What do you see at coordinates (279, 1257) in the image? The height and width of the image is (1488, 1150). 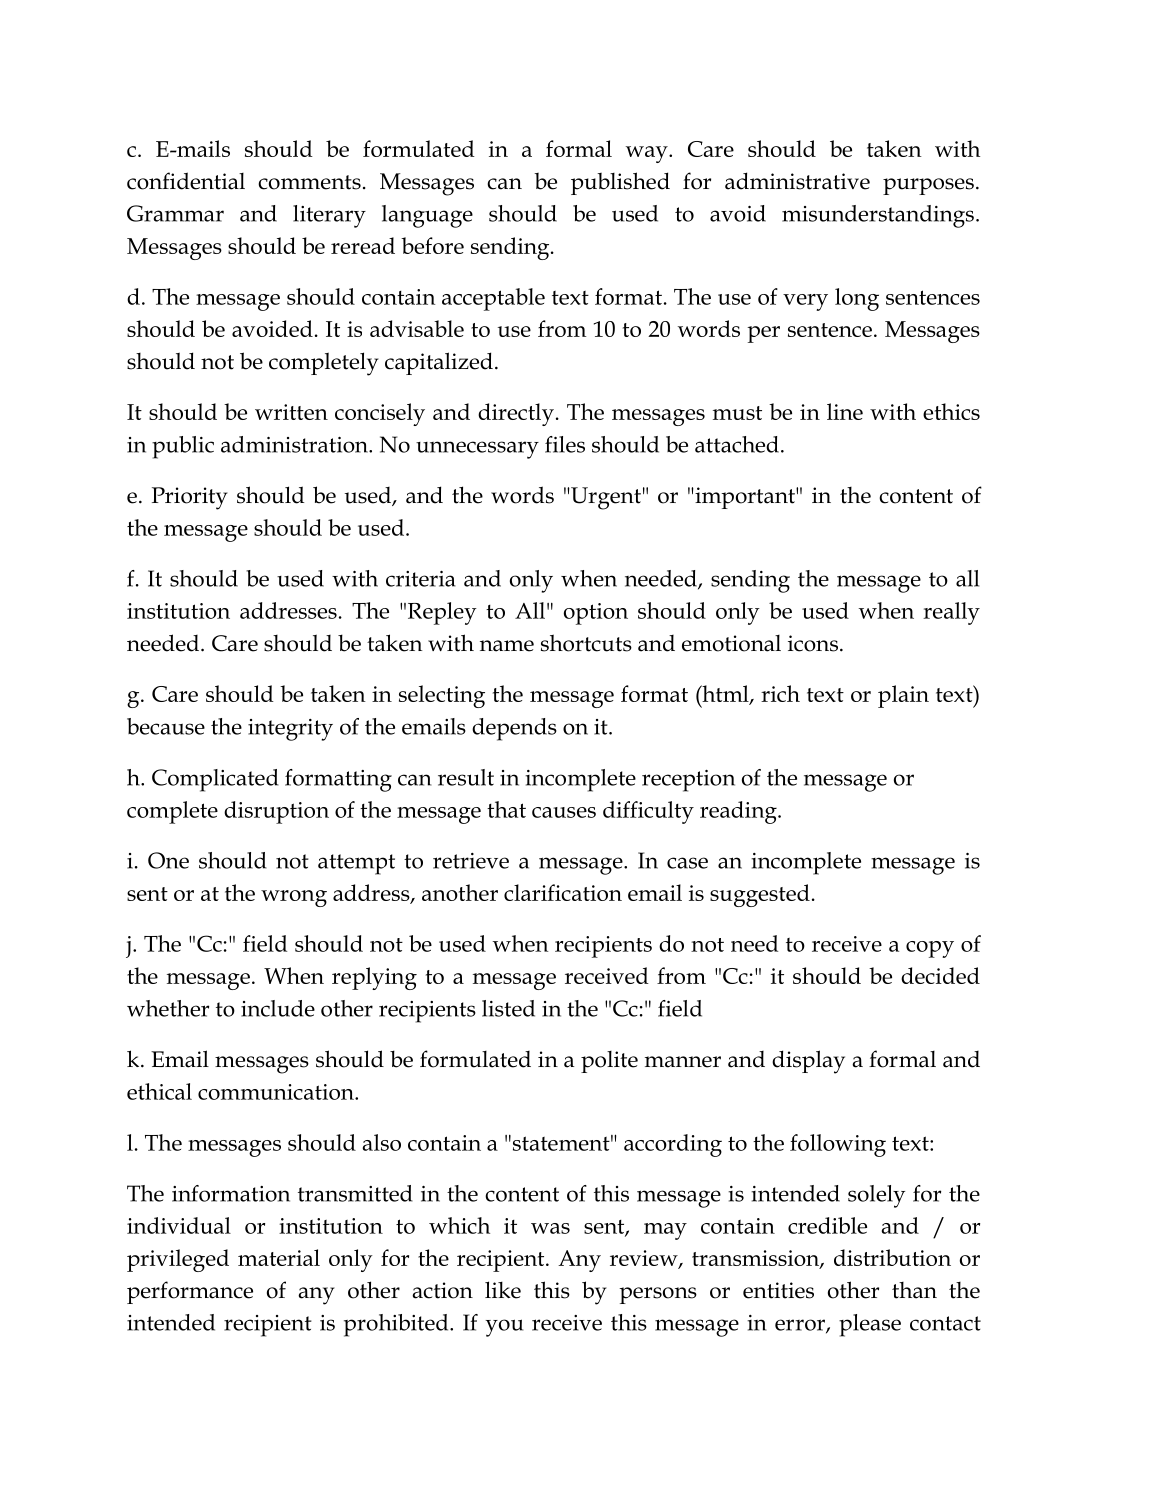 I see `material` at bounding box center [279, 1257].
